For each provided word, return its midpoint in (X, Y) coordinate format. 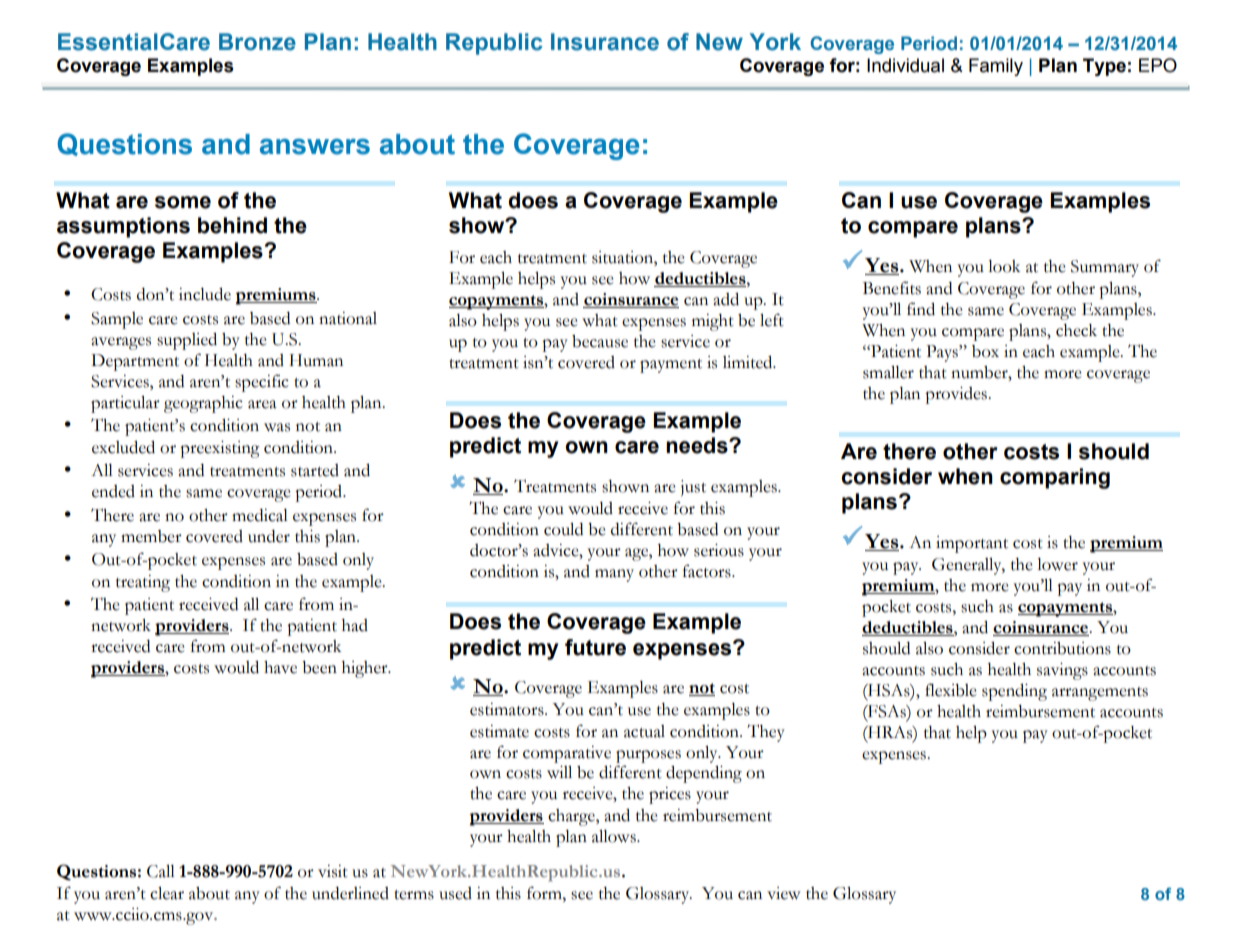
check (1076, 330)
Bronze (257, 42)
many (614, 575)
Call (161, 871)
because (600, 341)
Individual (905, 65)
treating (143, 583)
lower (1057, 564)
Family (996, 67)
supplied (187, 341)
